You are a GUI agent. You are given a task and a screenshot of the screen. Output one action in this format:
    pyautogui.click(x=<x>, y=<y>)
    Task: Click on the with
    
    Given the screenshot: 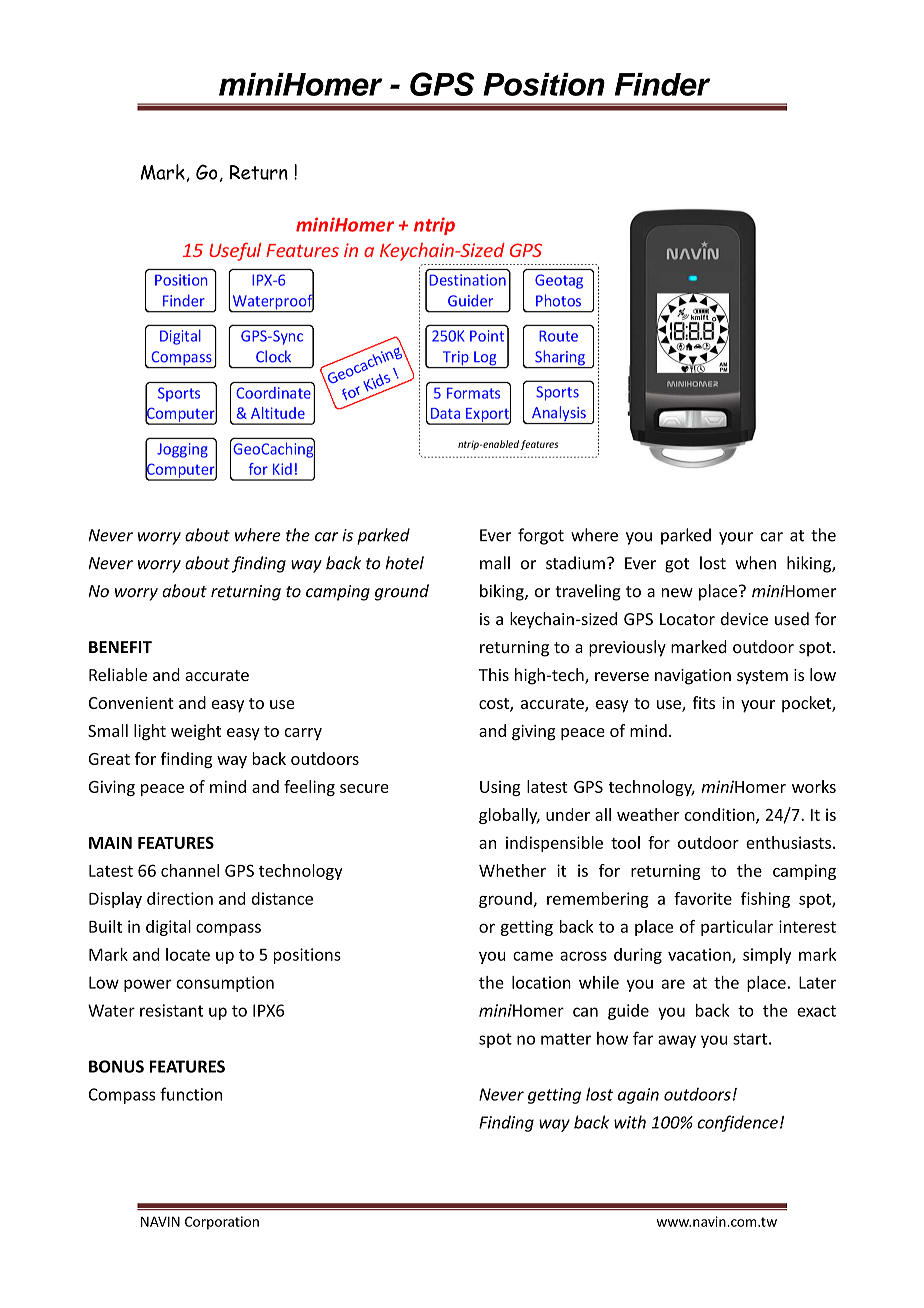 What is the action you would take?
    pyautogui.click(x=630, y=1122)
